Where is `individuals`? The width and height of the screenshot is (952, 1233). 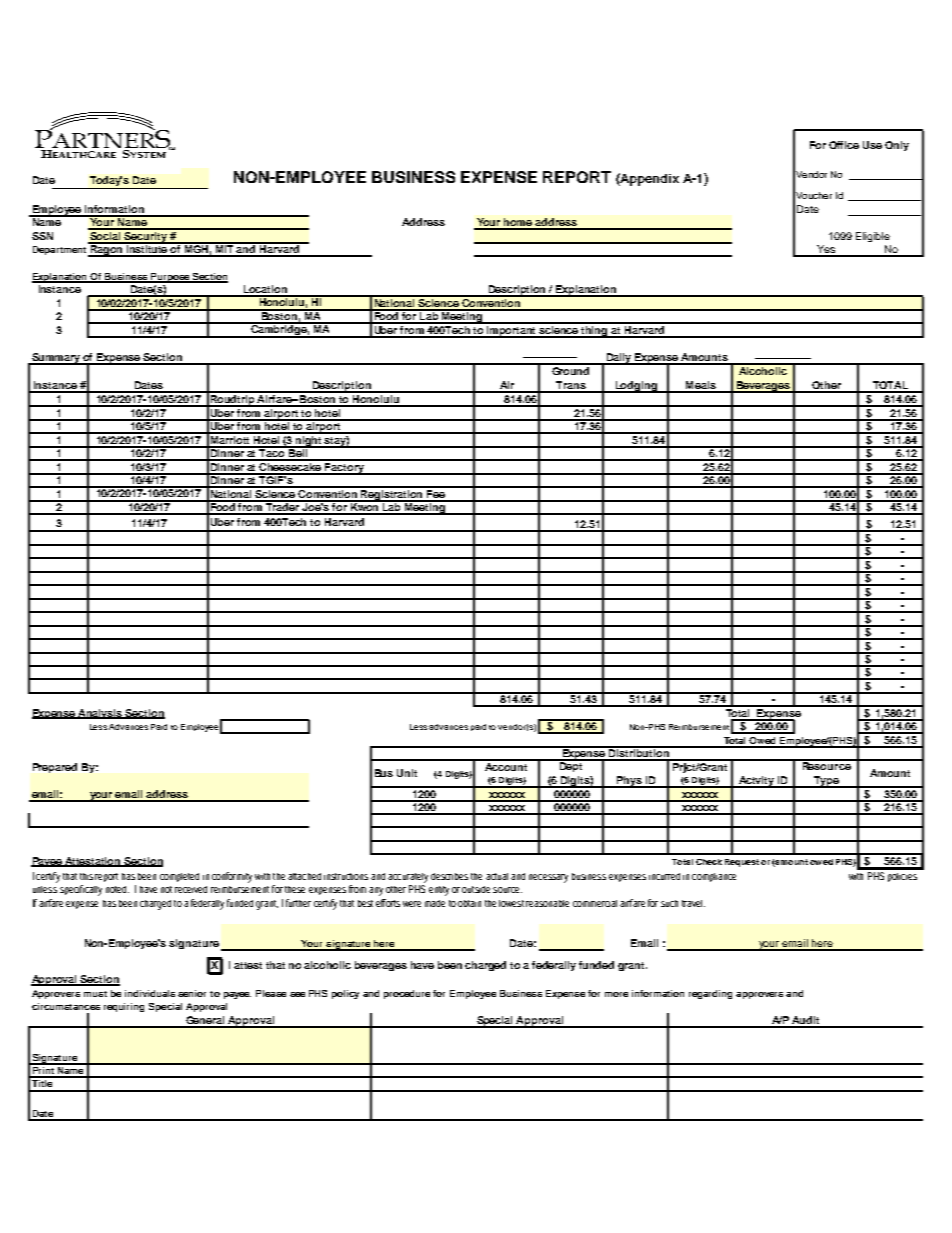
individuals is located at coordinates (150, 993).
